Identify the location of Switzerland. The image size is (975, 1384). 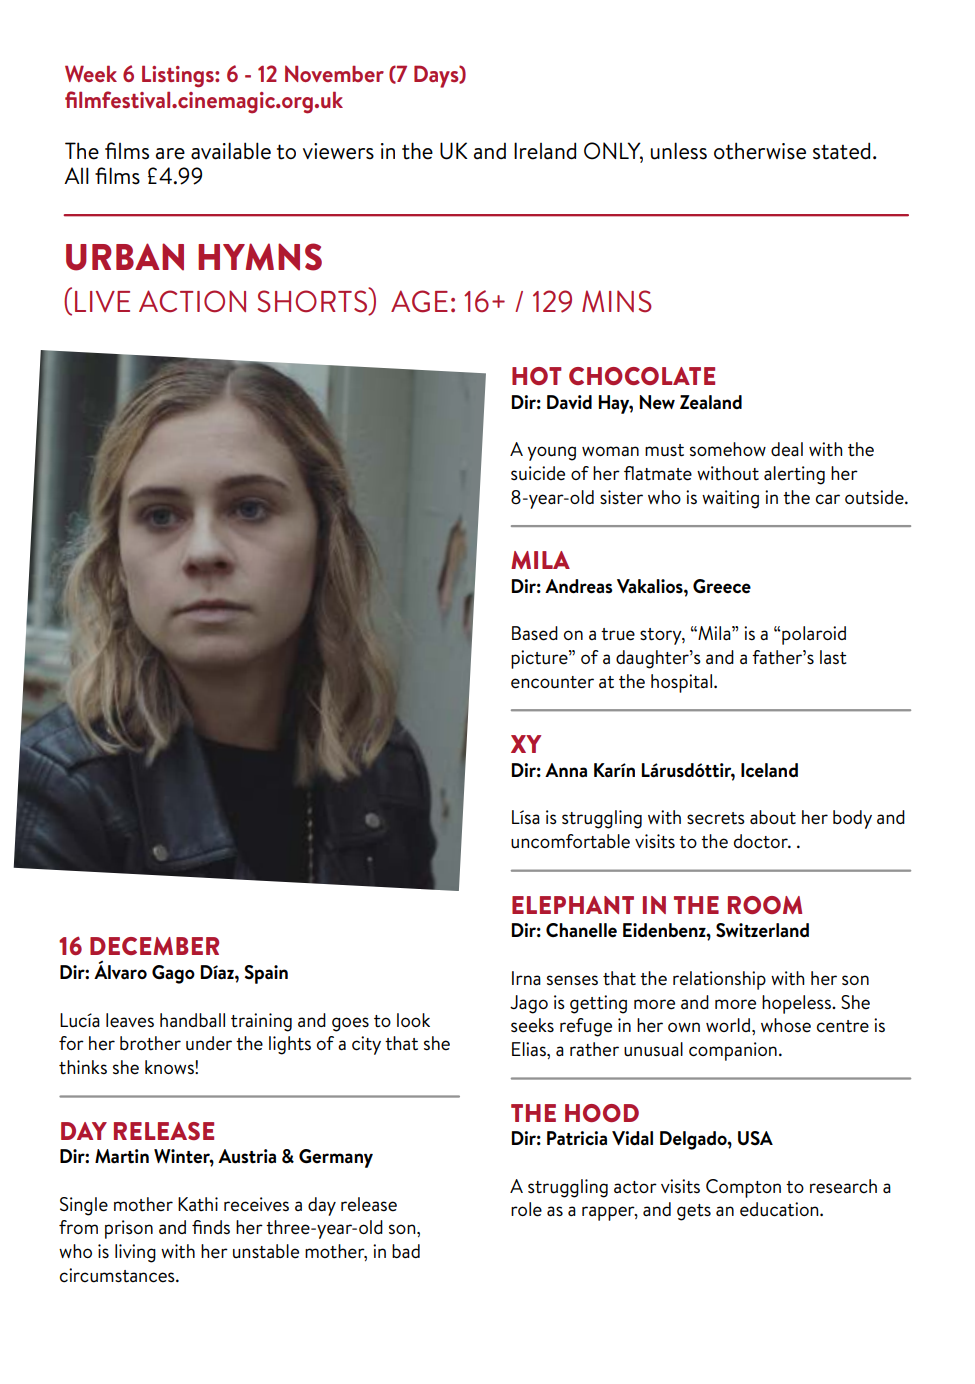
(762, 930).
